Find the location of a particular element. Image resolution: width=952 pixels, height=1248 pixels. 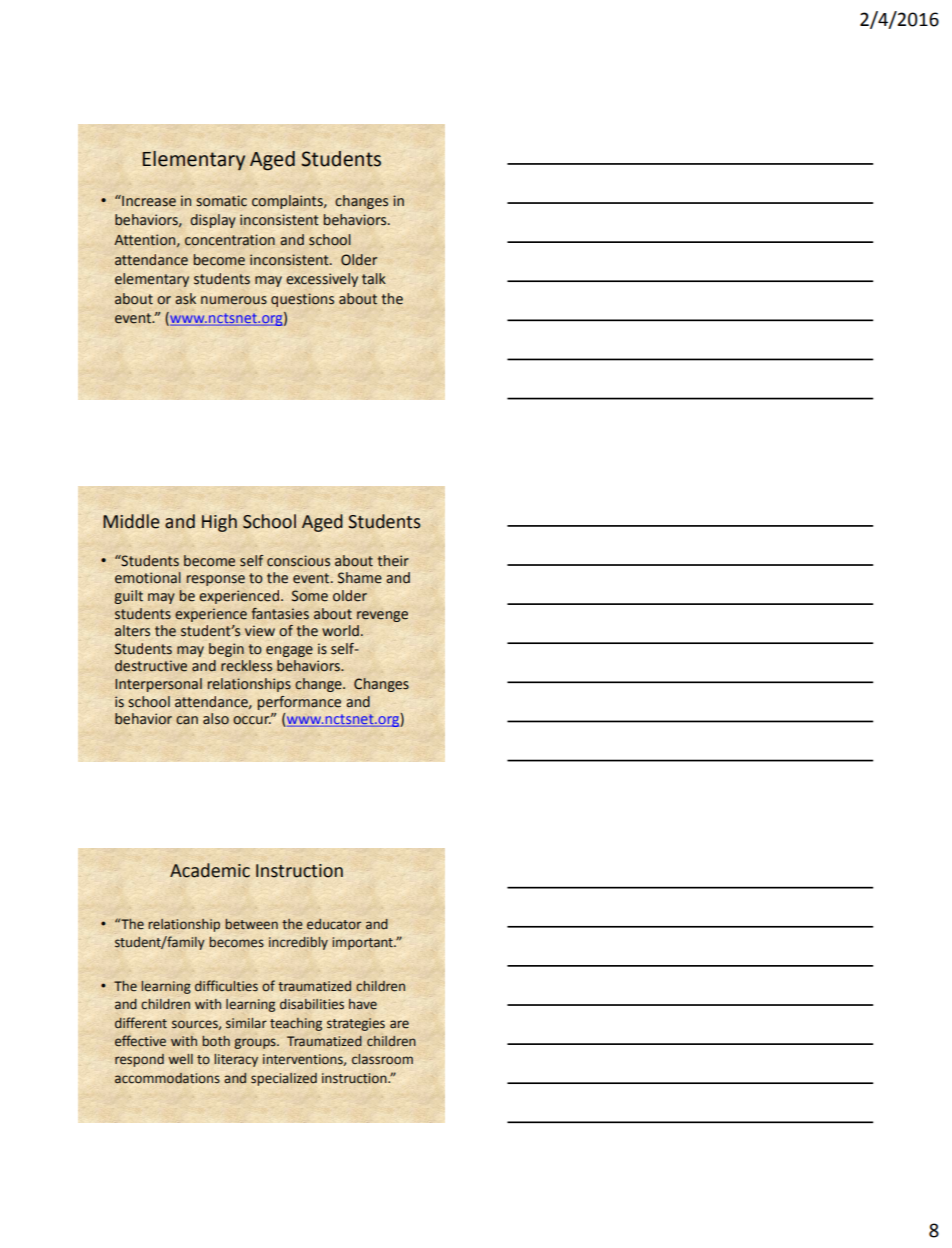

world is located at coordinates (340, 630).
